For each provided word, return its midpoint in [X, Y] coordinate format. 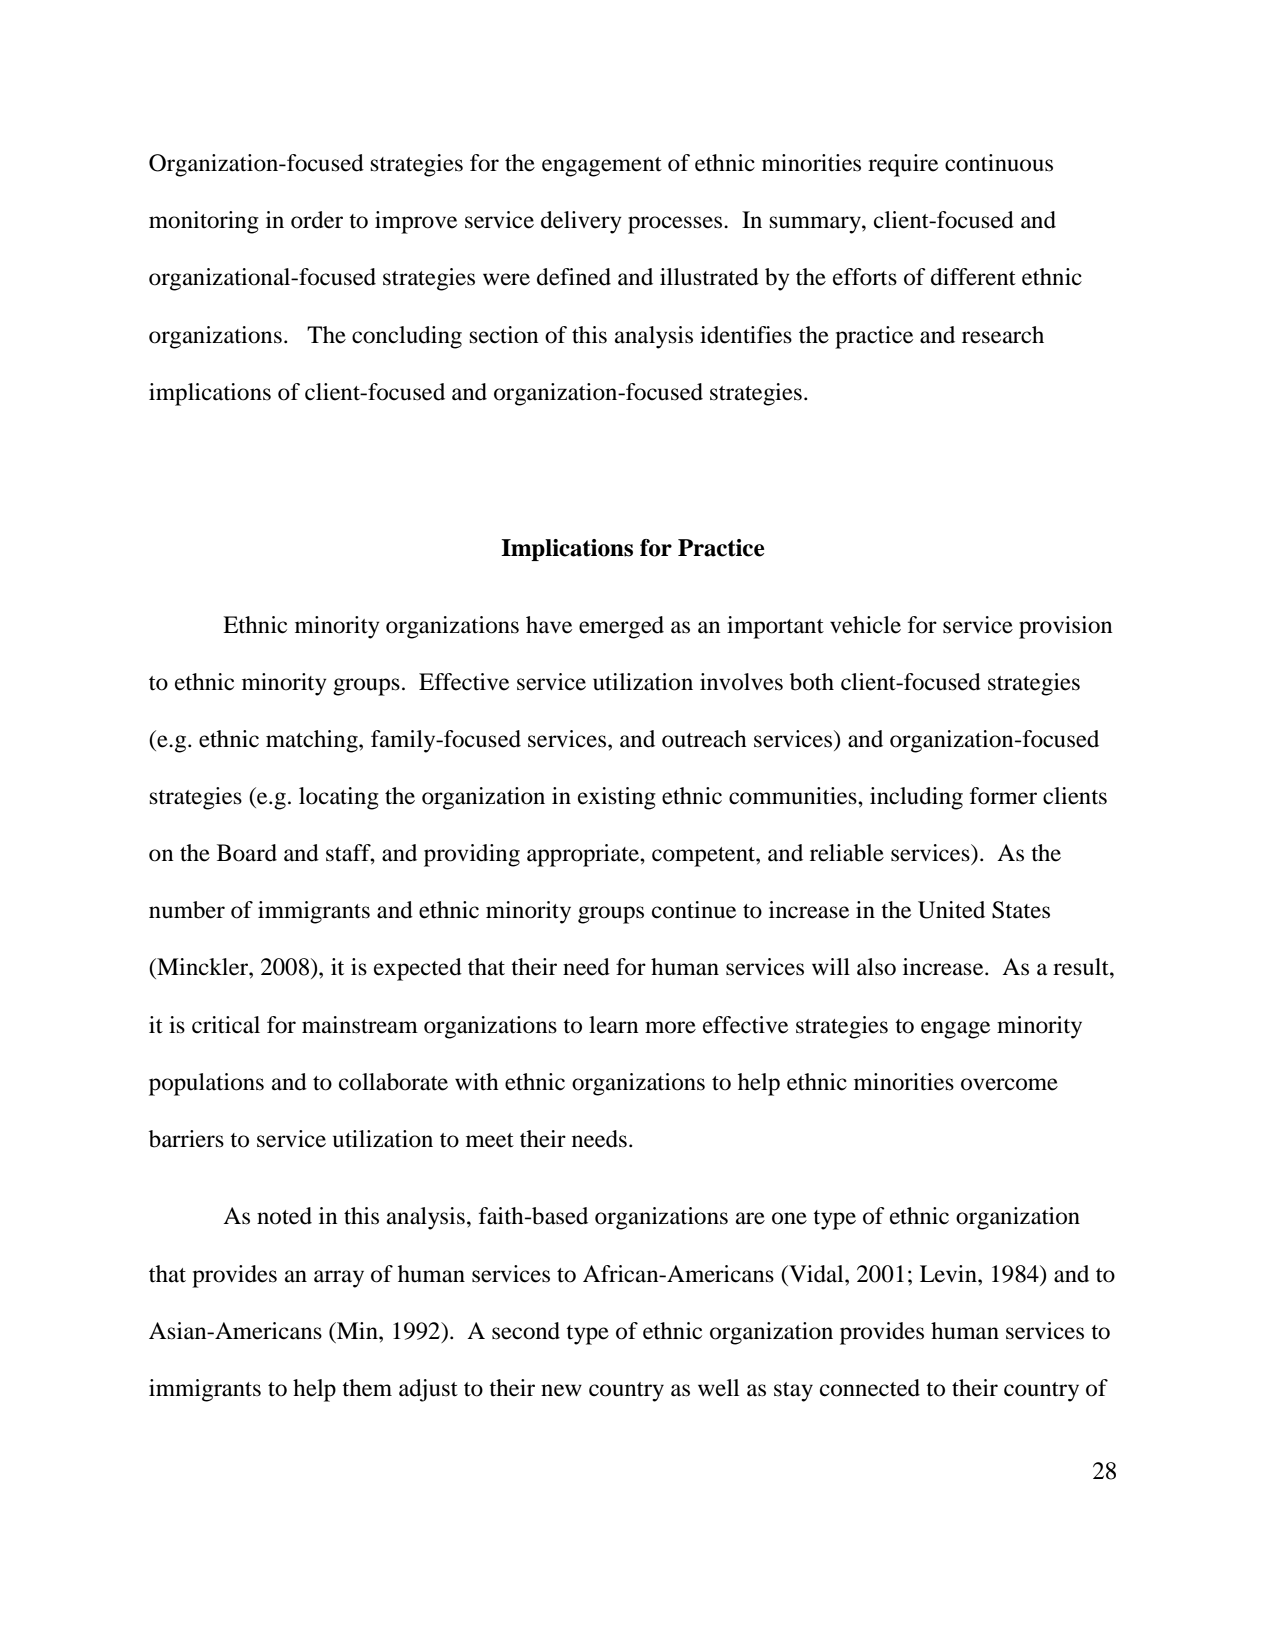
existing [617, 798]
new [561, 1390]
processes [676, 225]
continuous [999, 163]
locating [339, 798]
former [1003, 796]
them [367, 1388]
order [317, 220]
